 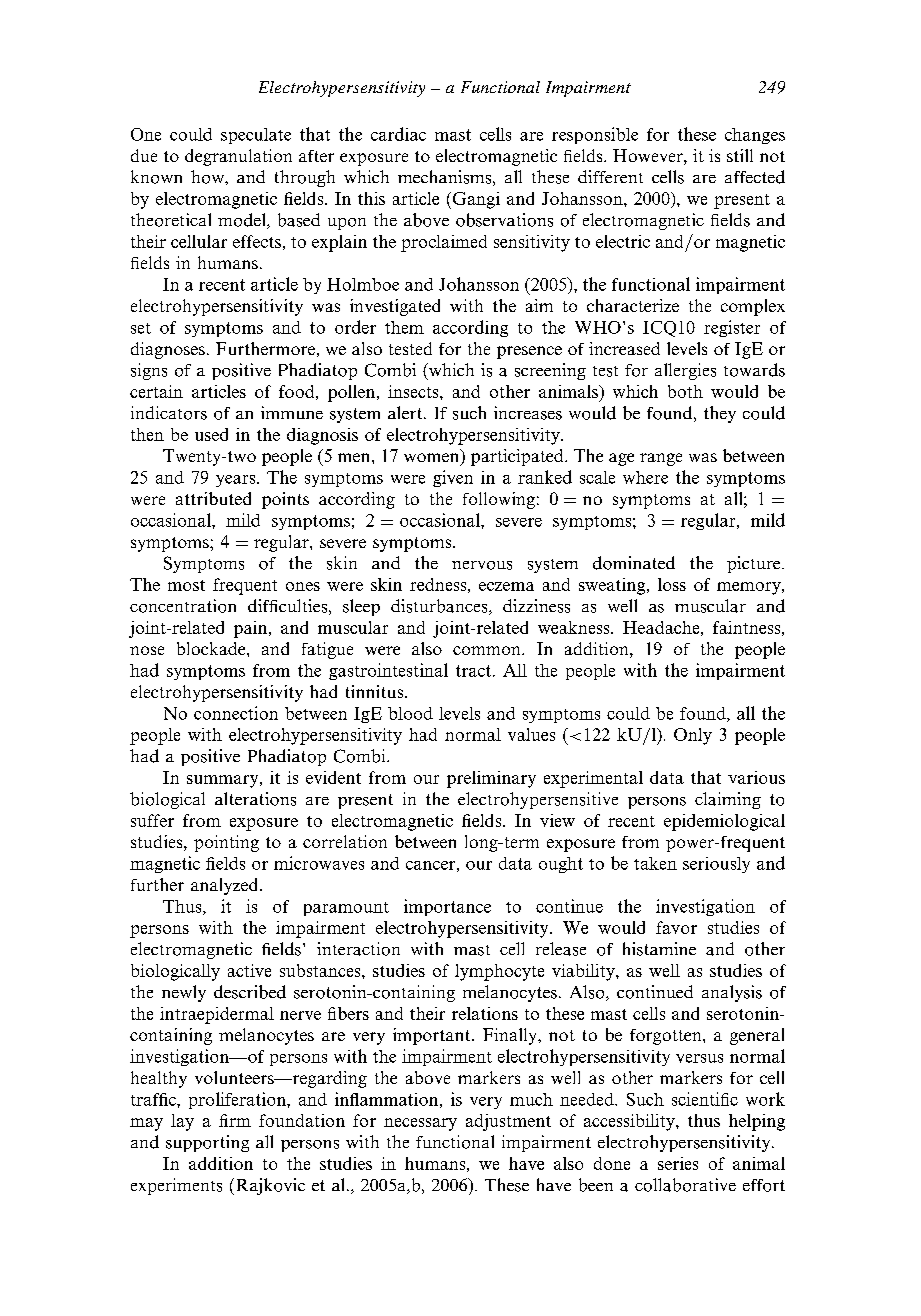 What do you see at coordinates (499, 972) in the document?
I see `lymphocyte` at bounding box center [499, 972].
